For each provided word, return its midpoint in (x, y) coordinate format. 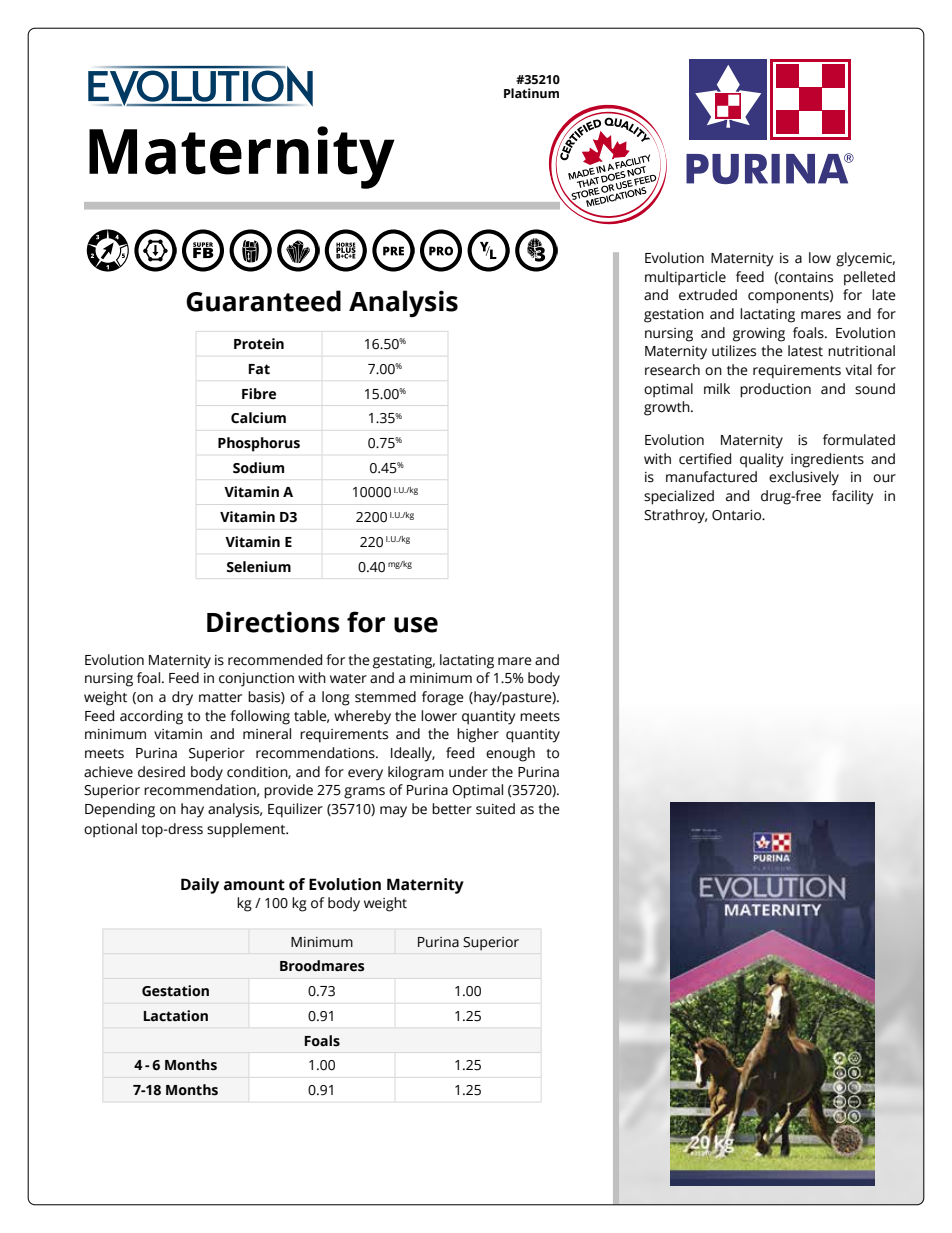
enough (510, 754)
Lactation (176, 1016)
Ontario (738, 515)
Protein (259, 344)
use (416, 625)
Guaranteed (263, 301)
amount (254, 885)
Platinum (531, 93)
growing (759, 335)
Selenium (259, 567)
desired (161, 772)
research (672, 370)
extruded (708, 295)
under (468, 772)
